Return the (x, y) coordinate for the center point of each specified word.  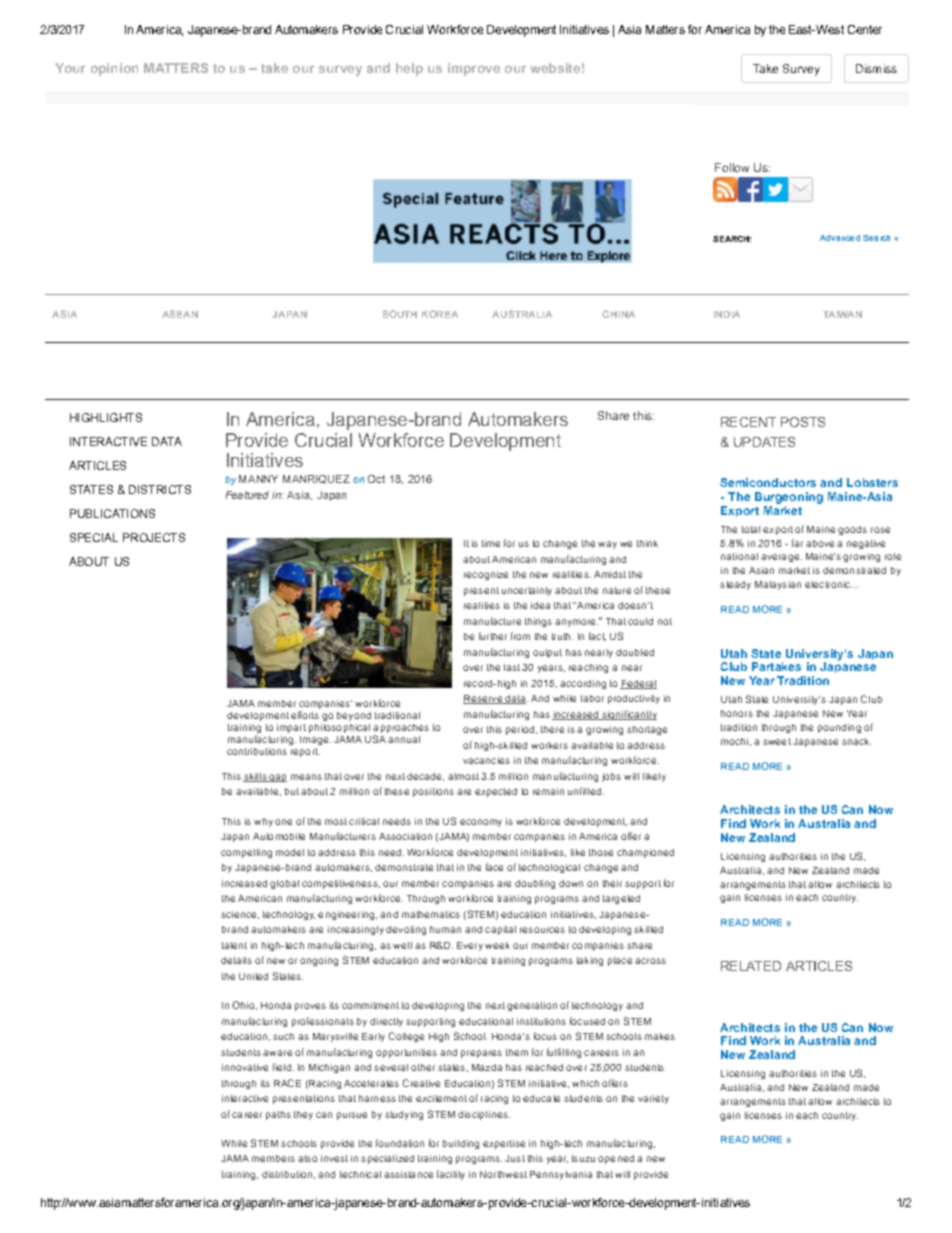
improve (474, 69)
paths (278, 1115)
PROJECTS (154, 537)
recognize (486, 575)
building (461, 1144)
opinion (114, 69)
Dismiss (876, 68)
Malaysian (778, 585)
